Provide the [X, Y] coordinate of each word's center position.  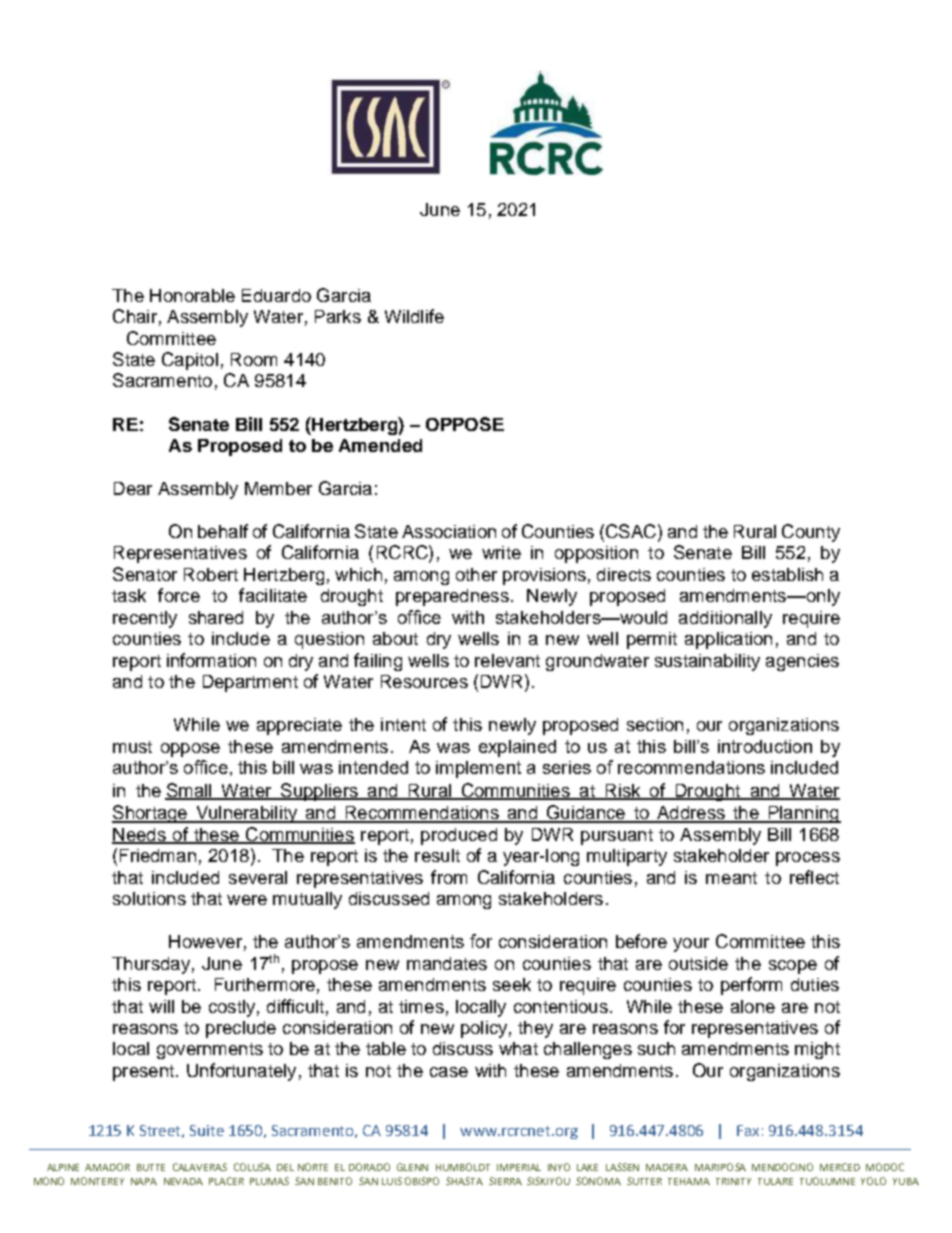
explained [517, 748]
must [132, 747]
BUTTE [151, 1167]
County [811, 533]
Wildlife [414, 316]
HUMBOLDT [463, 1167]
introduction [765, 746]
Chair [135, 316]
